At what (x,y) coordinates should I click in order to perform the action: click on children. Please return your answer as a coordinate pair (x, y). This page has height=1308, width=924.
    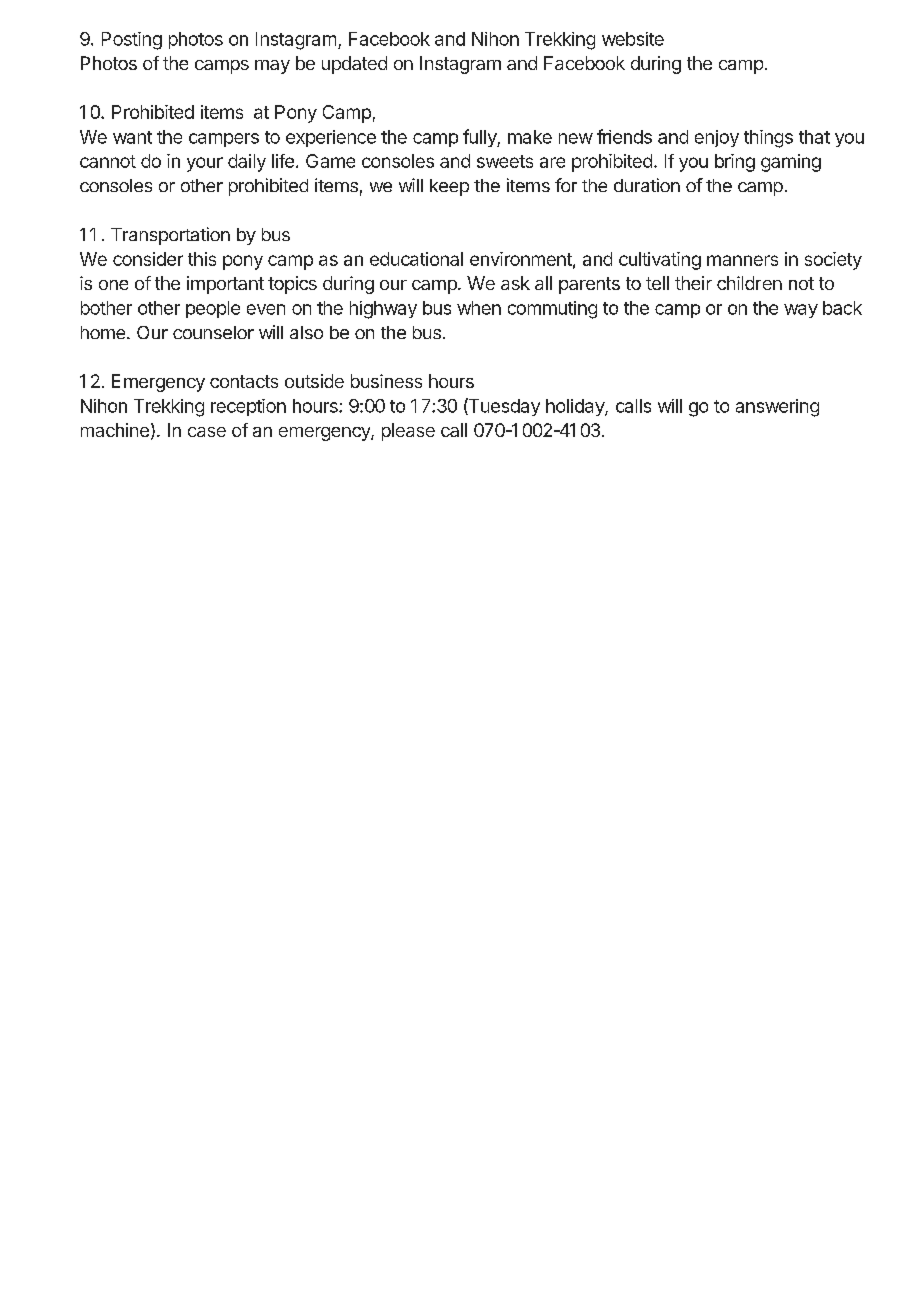
    Looking at the image, I should click on (749, 283).
